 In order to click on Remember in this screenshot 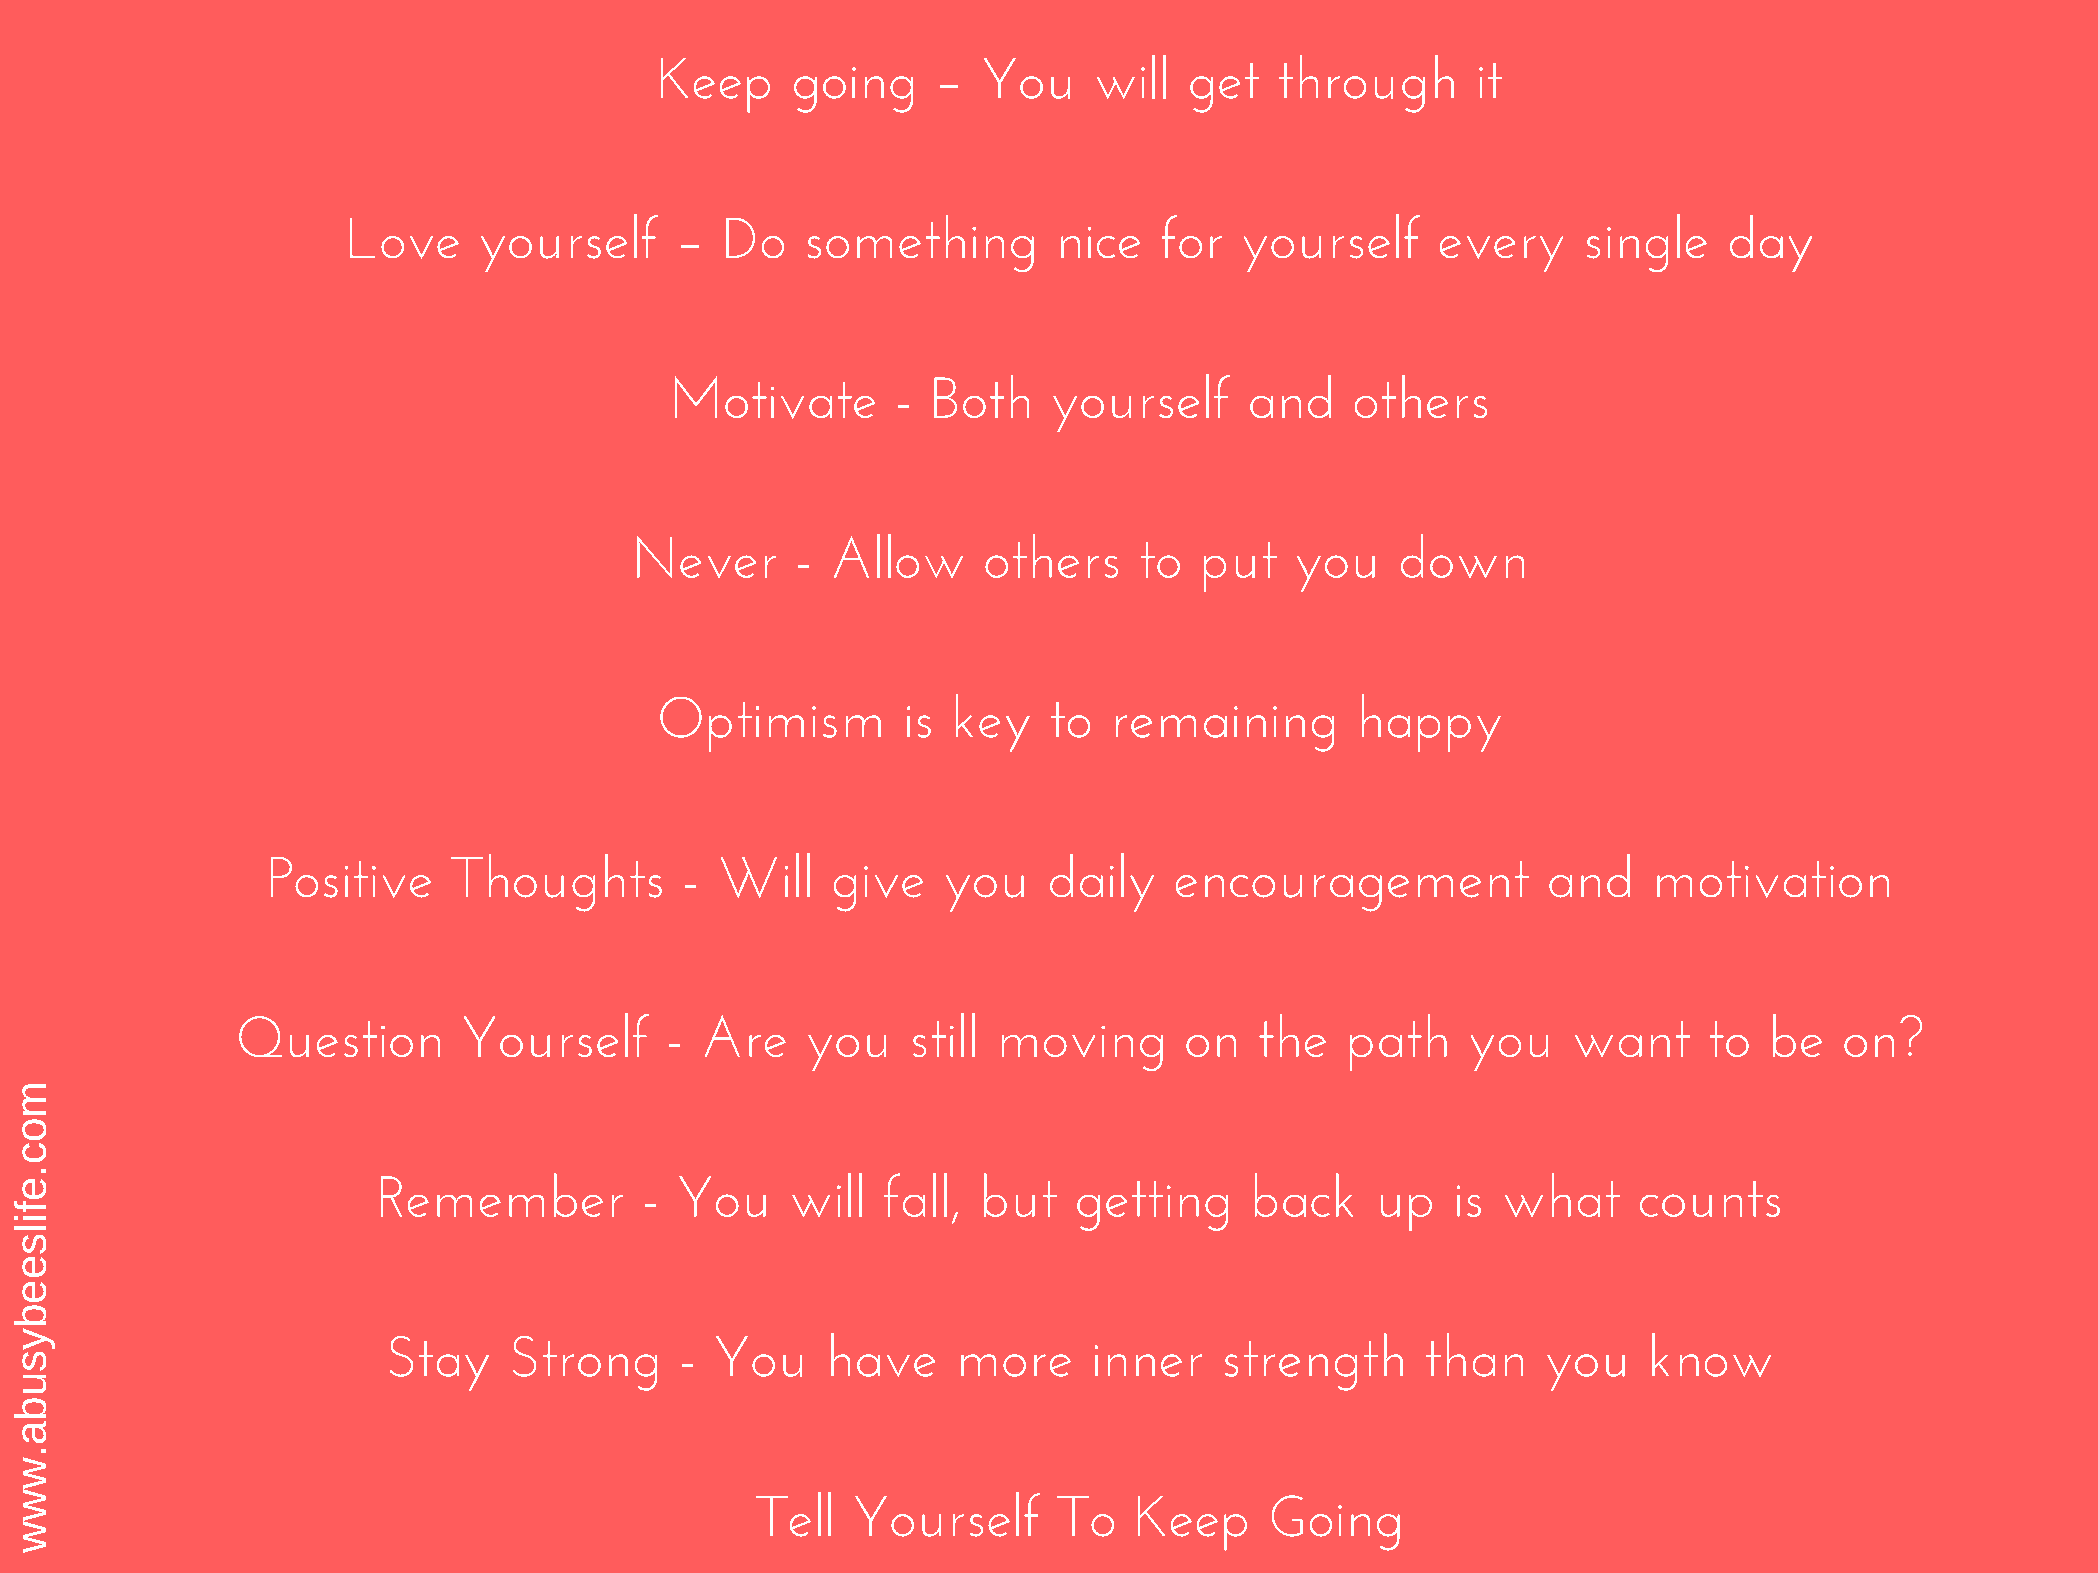, I will do `click(502, 1195)`.
